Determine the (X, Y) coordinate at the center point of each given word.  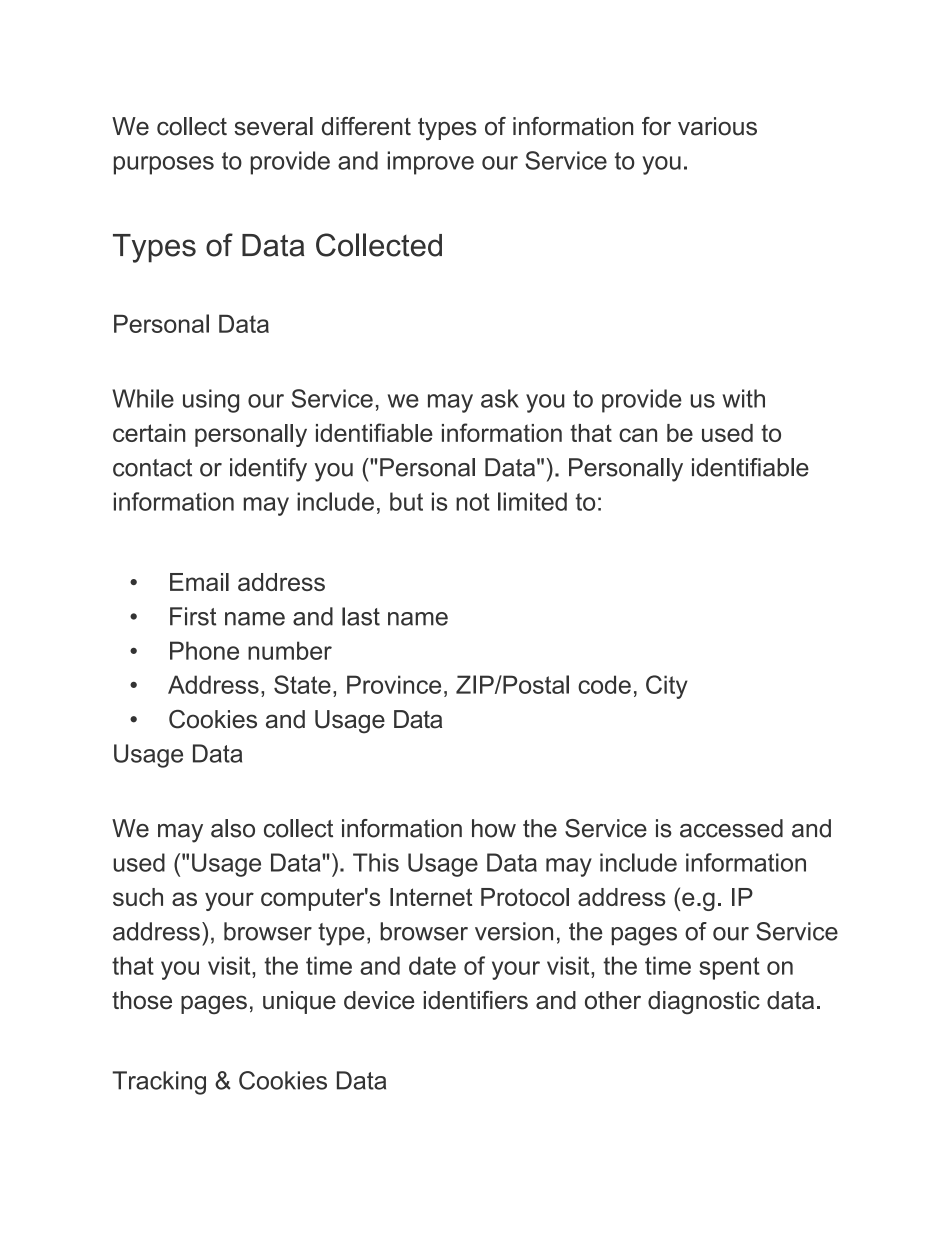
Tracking (159, 1083)
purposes (164, 165)
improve (431, 163)
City (667, 687)
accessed (731, 828)
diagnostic (704, 1002)
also (233, 828)
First (193, 616)
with (743, 398)
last (361, 616)
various (717, 126)
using (211, 401)
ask (500, 398)
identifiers (476, 1000)
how (494, 828)
